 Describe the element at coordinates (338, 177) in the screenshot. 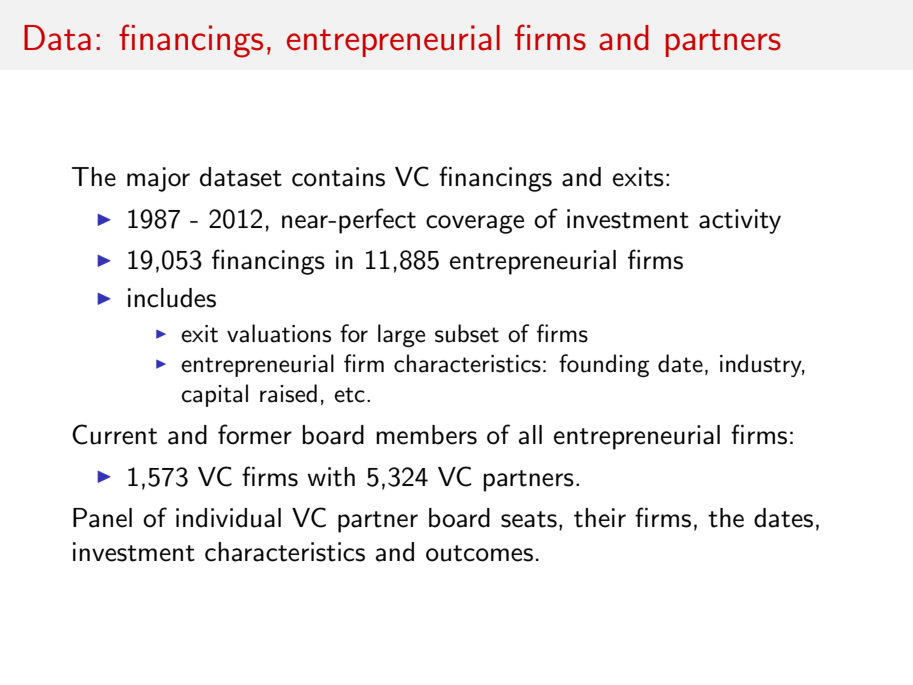

I see `contains` at that location.
